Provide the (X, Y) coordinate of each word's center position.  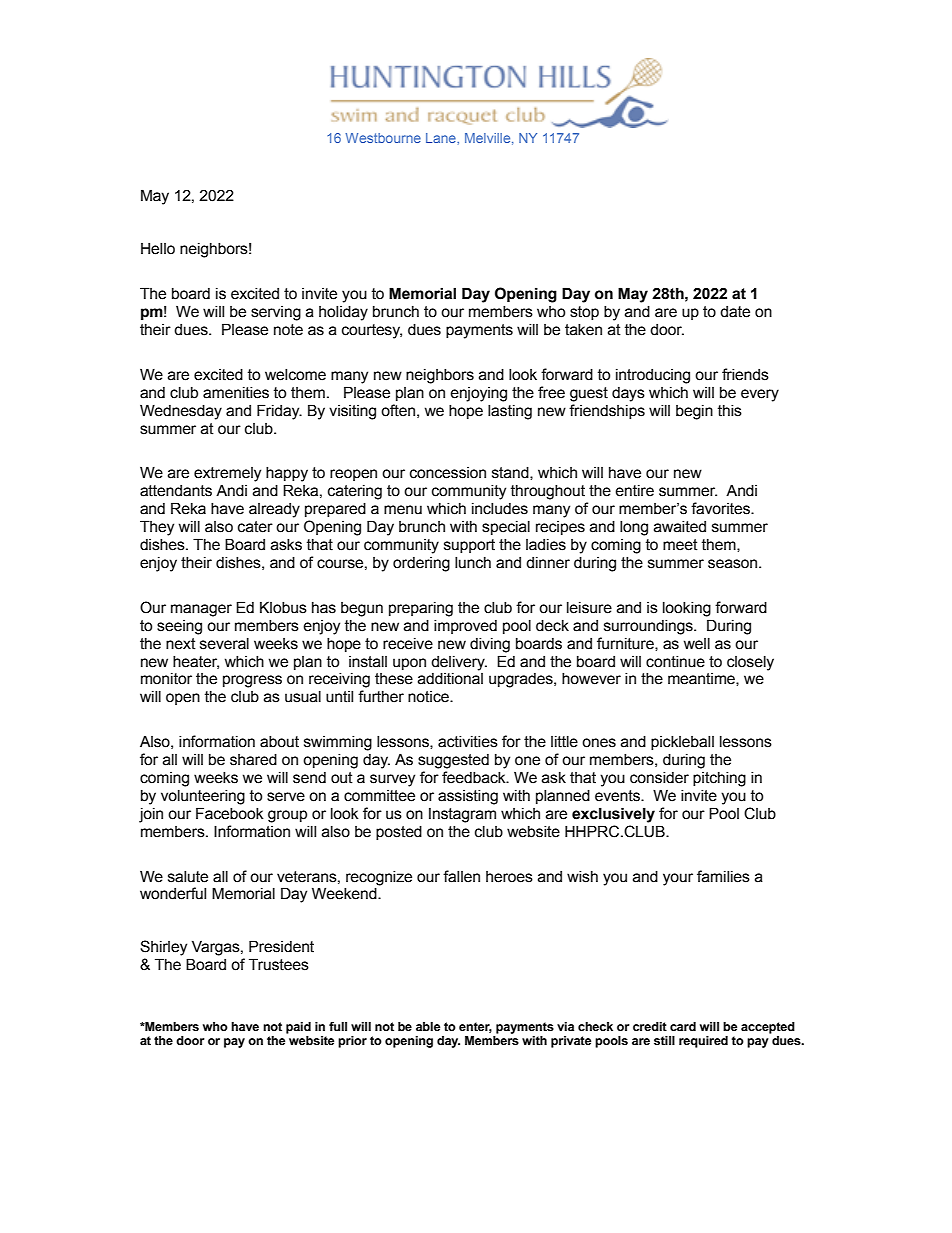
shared (253, 760)
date (735, 312)
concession (448, 473)
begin (694, 412)
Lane (442, 138)
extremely (227, 474)
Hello (158, 249)
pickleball (682, 743)
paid (298, 1028)
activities (468, 742)
